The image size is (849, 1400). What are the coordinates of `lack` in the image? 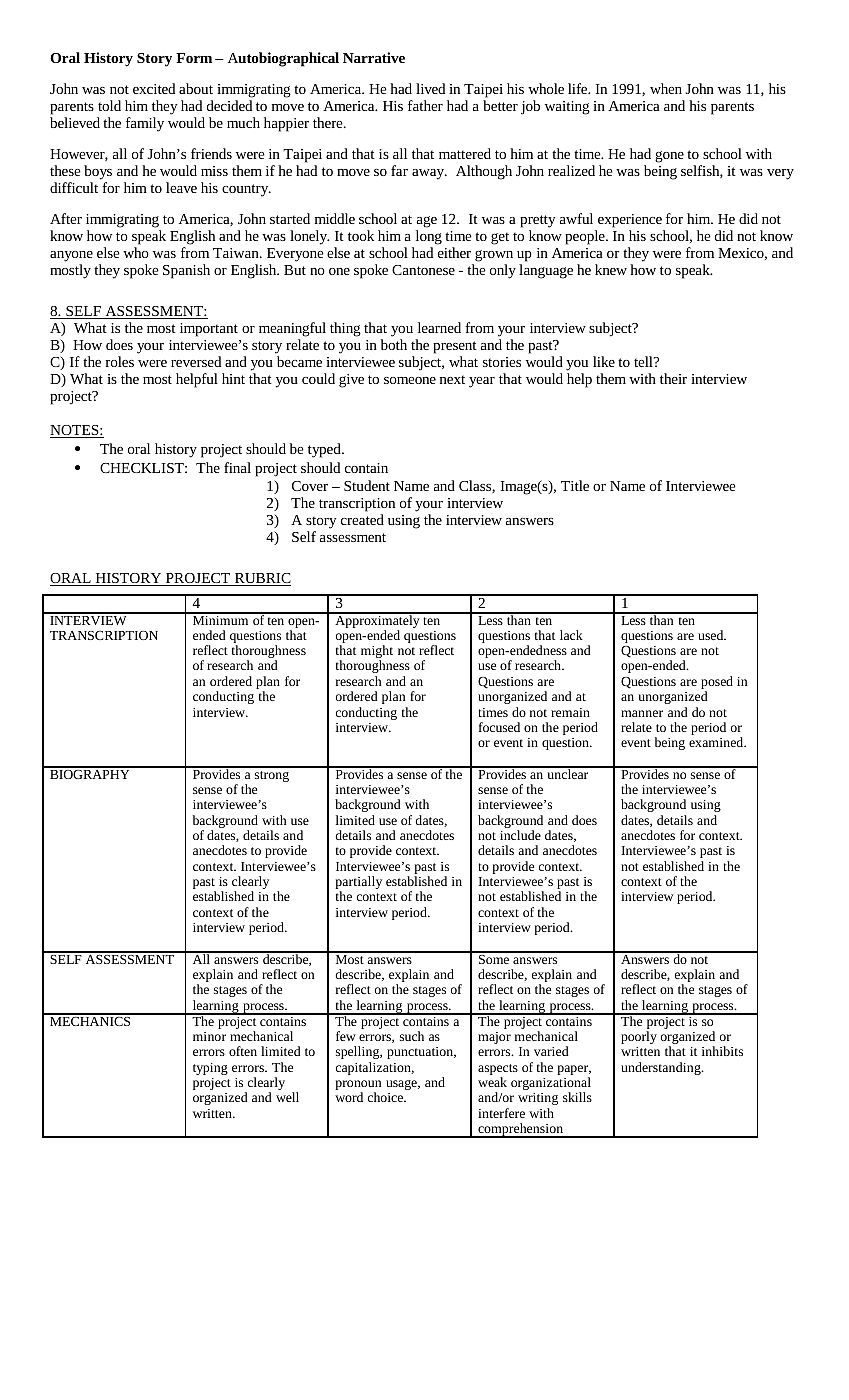 It's located at (571, 635).
